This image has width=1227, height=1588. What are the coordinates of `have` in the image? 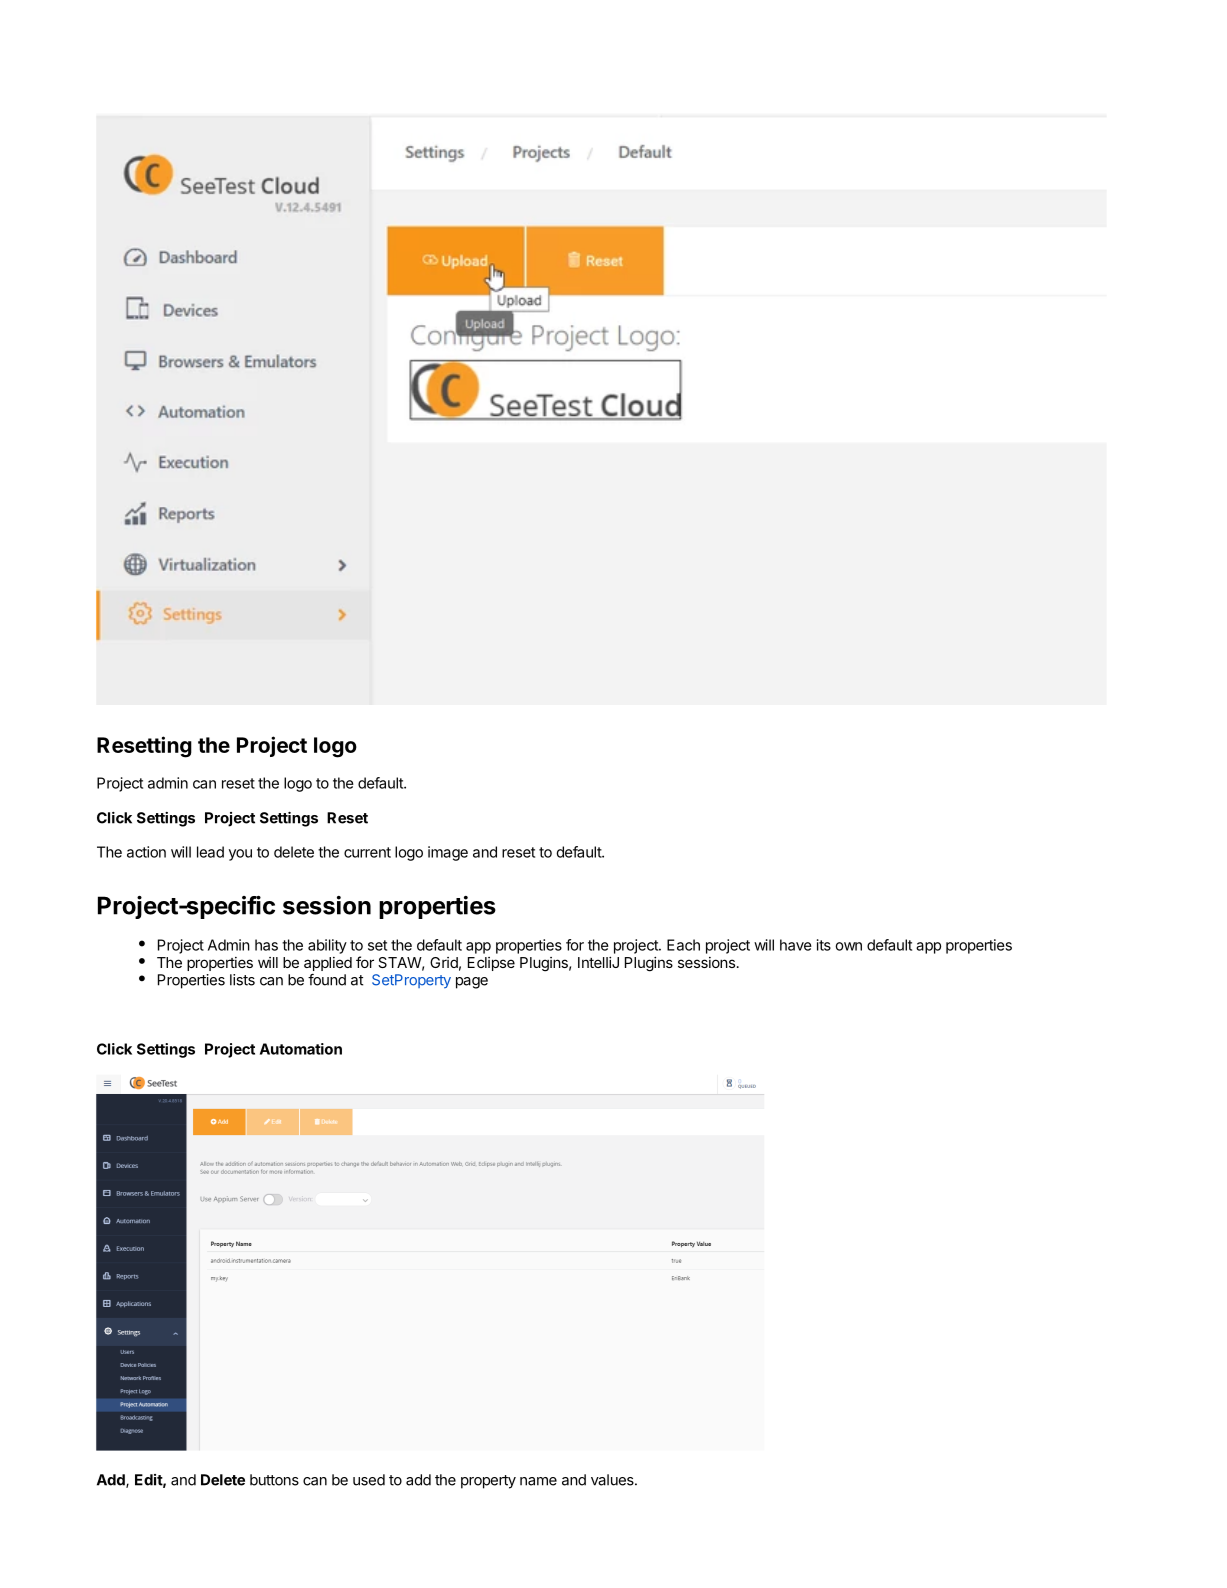 It's located at (796, 945).
